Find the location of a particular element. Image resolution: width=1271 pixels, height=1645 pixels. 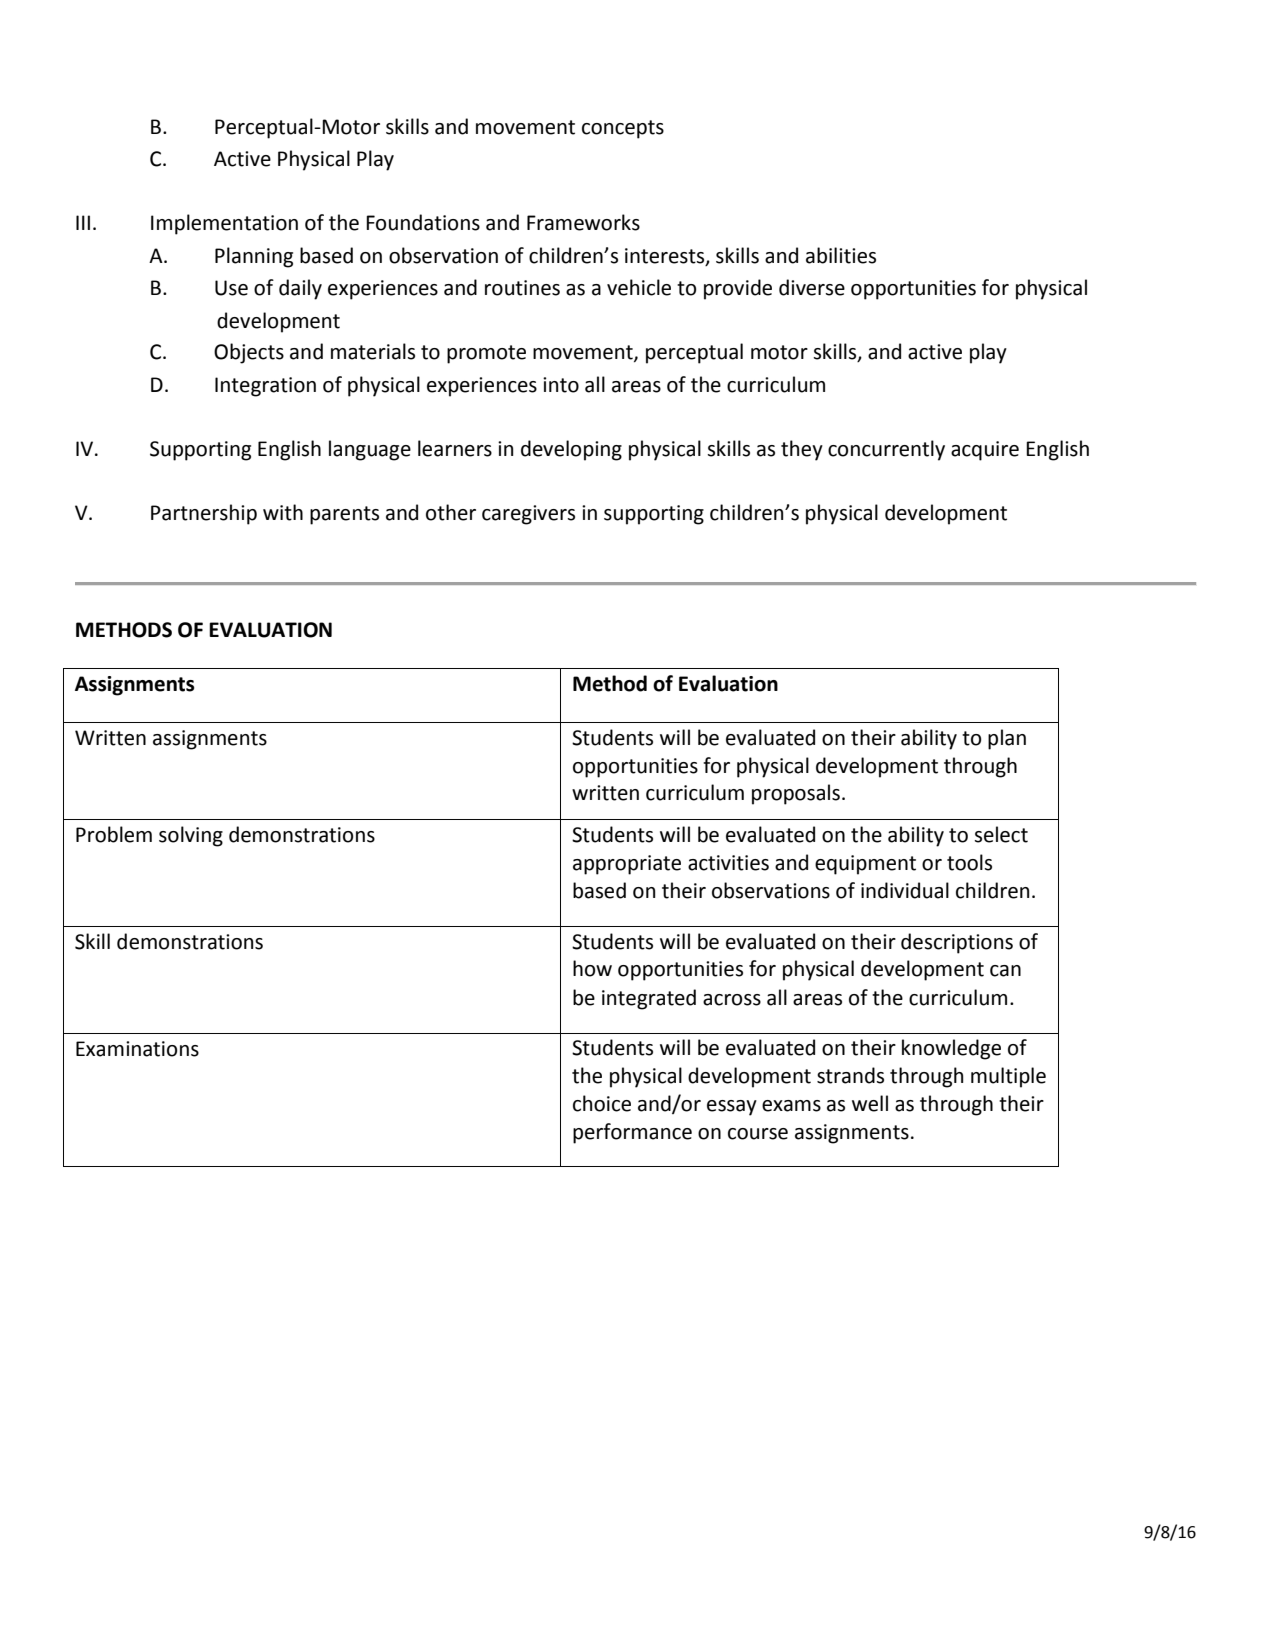

concepts is located at coordinates (623, 129).
